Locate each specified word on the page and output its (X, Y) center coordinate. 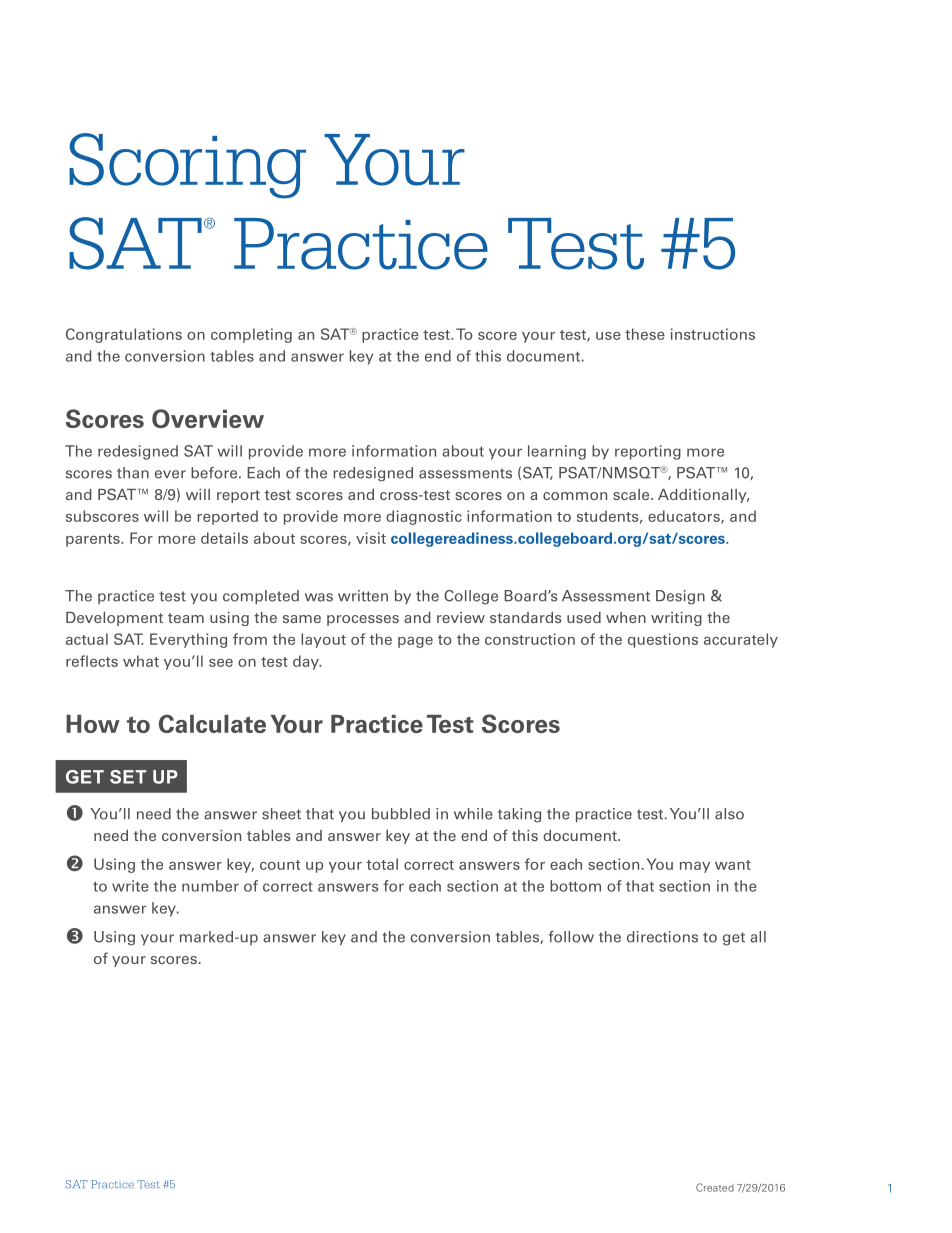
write (130, 886)
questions (663, 640)
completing (251, 335)
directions (662, 937)
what (141, 661)
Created (715, 1187)
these (645, 334)
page (415, 642)
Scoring (187, 166)
